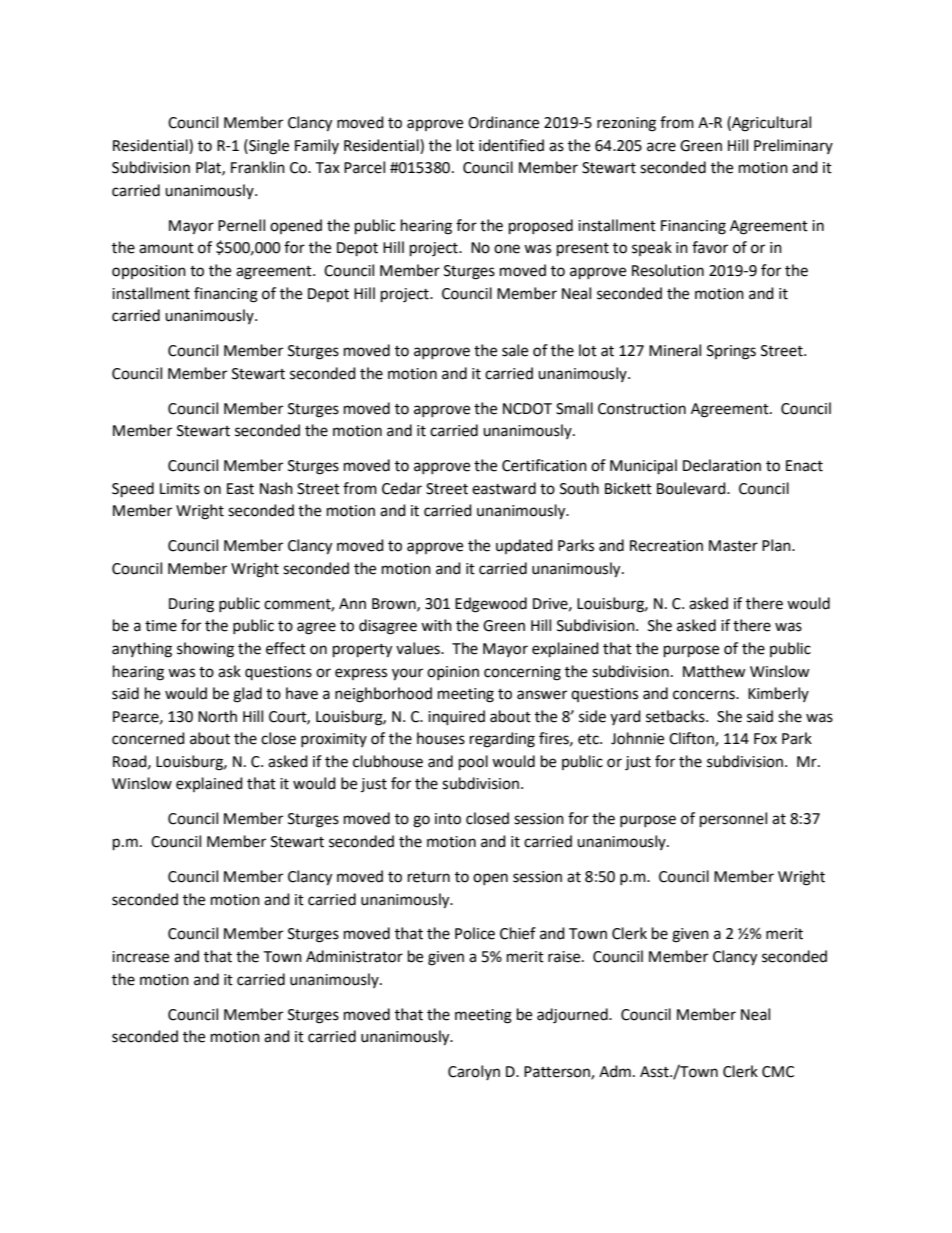 This screenshot has width=952, height=1233. Describe the element at coordinates (149, 272) in the screenshot. I see `opposition` at that location.
